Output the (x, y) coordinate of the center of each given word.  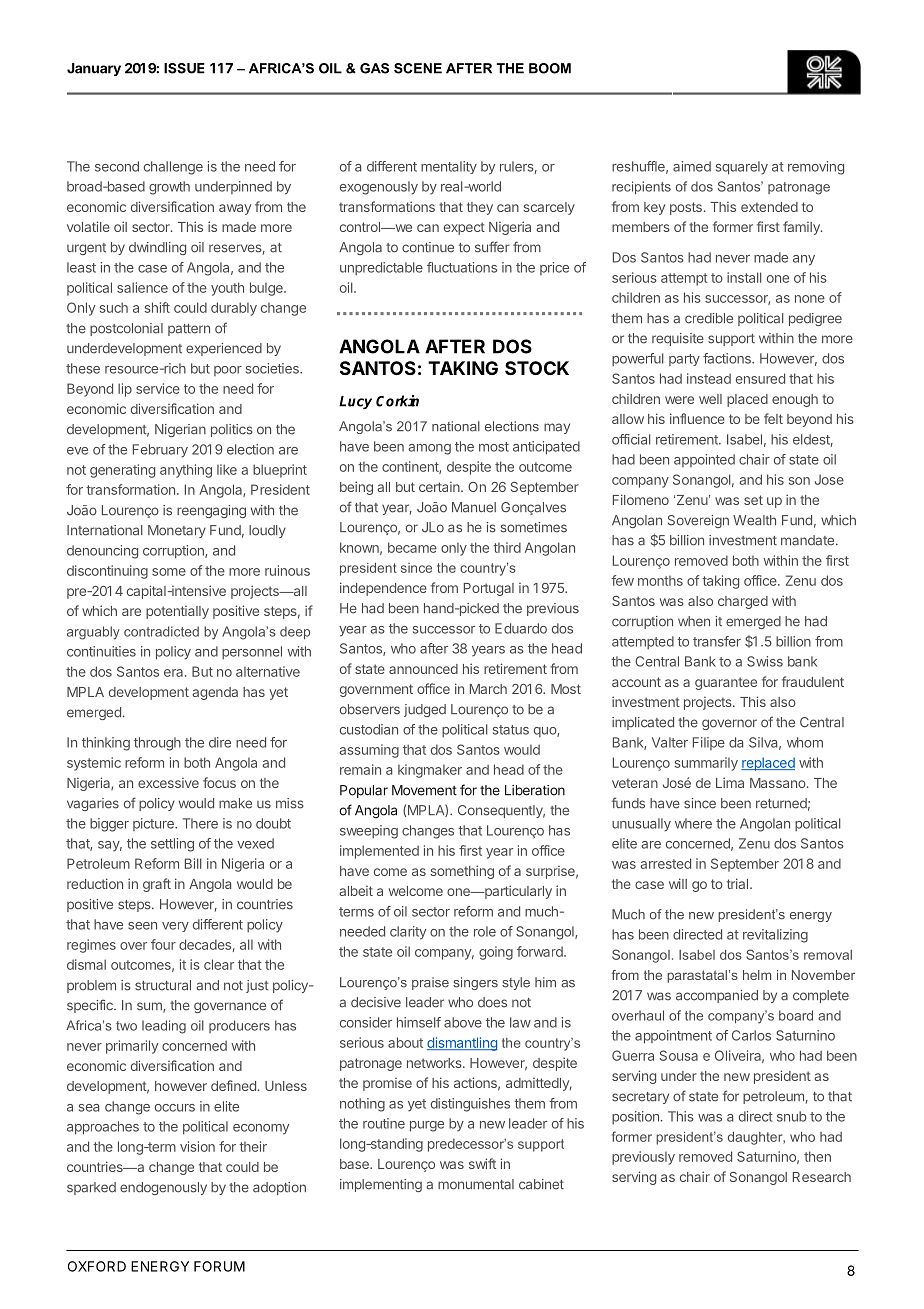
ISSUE (184, 68)
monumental (476, 1184)
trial (737, 883)
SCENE (418, 68)
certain (440, 487)
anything (186, 471)
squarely (742, 168)
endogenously (163, 1188)
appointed (704, 460)
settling (172, 845)
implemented (379, 852)
